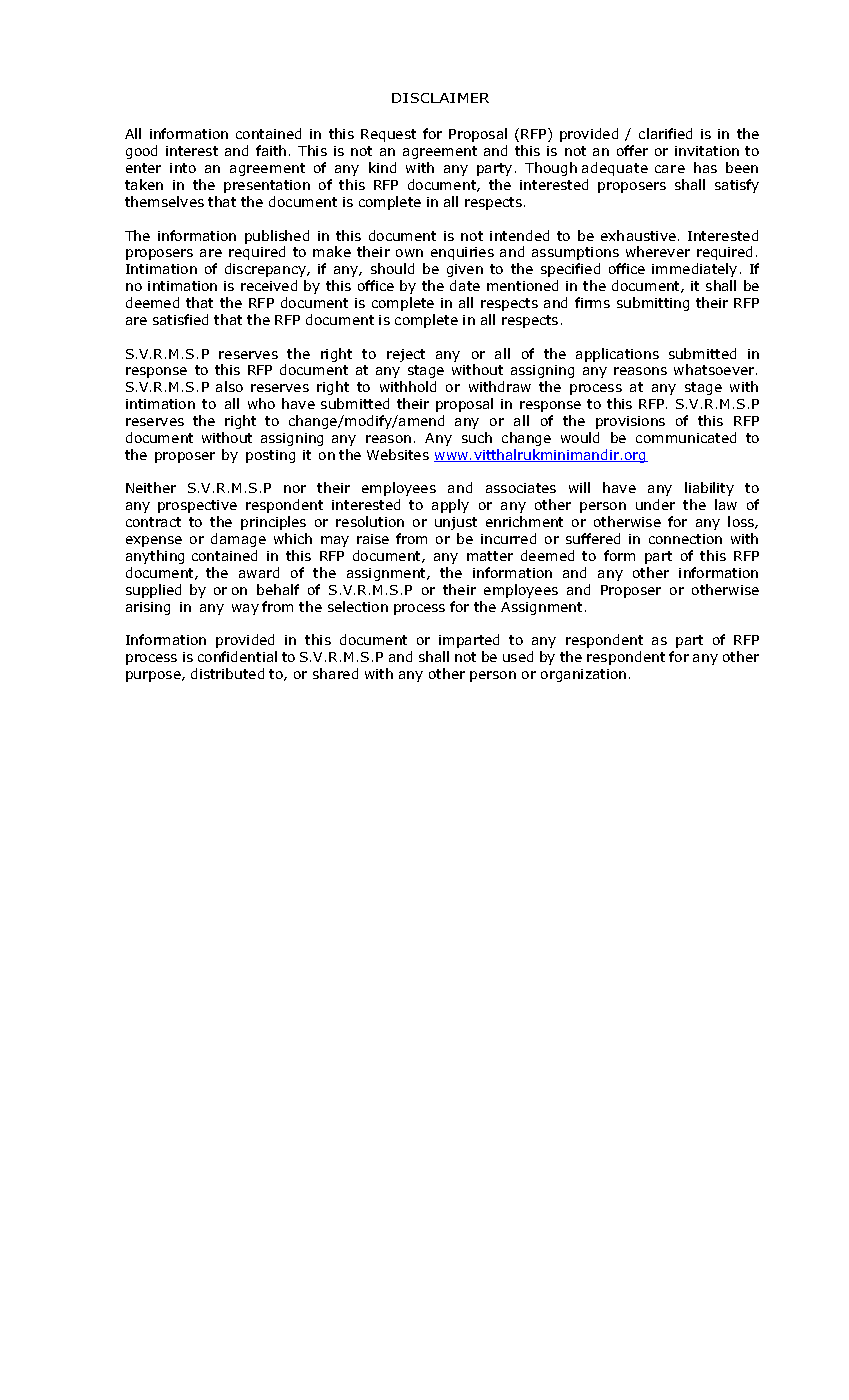  Describe the element at coordinates (229, 386) in the image. I see `also` at that location.
